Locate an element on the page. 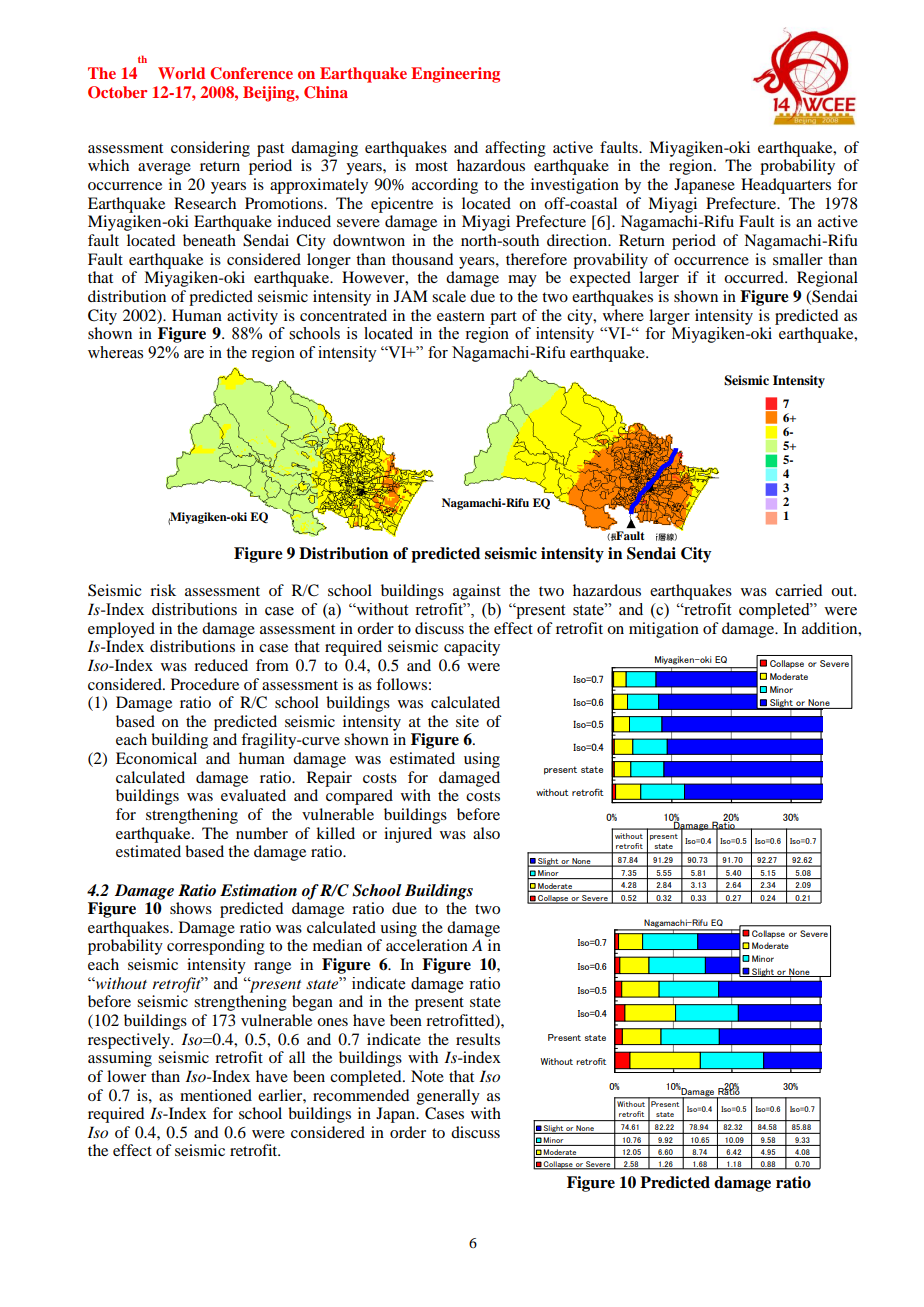 This document has height=1307, width=924. also is located at coordinates (486, 833).
